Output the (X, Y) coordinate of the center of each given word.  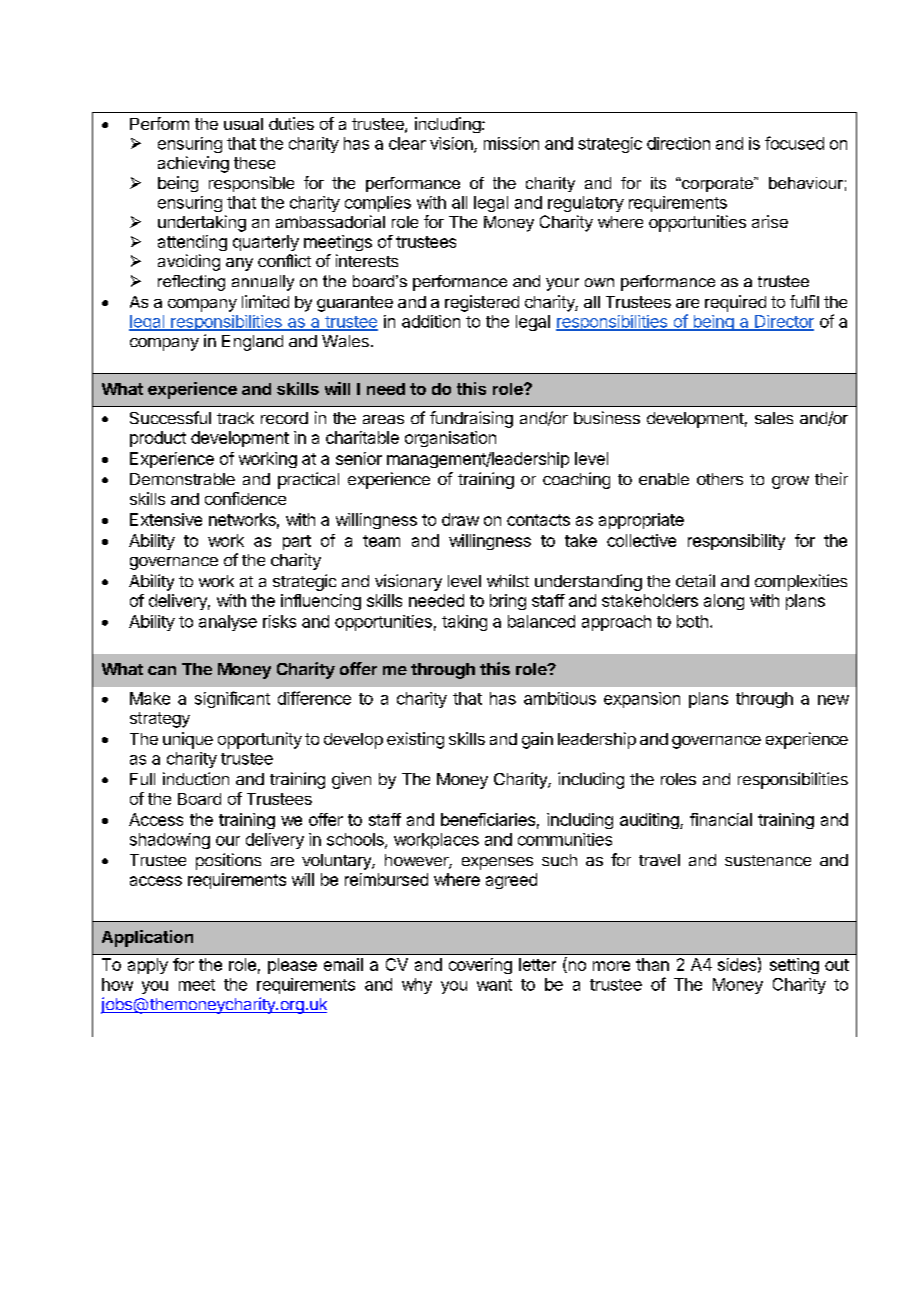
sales (774, 418)
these (254, 163)
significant (232, 699)
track (235, 418)
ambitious (560, 698)
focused (794, 143)
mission (511, 143)
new (833, 700)
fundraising (471, 419)
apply (148, 966)
